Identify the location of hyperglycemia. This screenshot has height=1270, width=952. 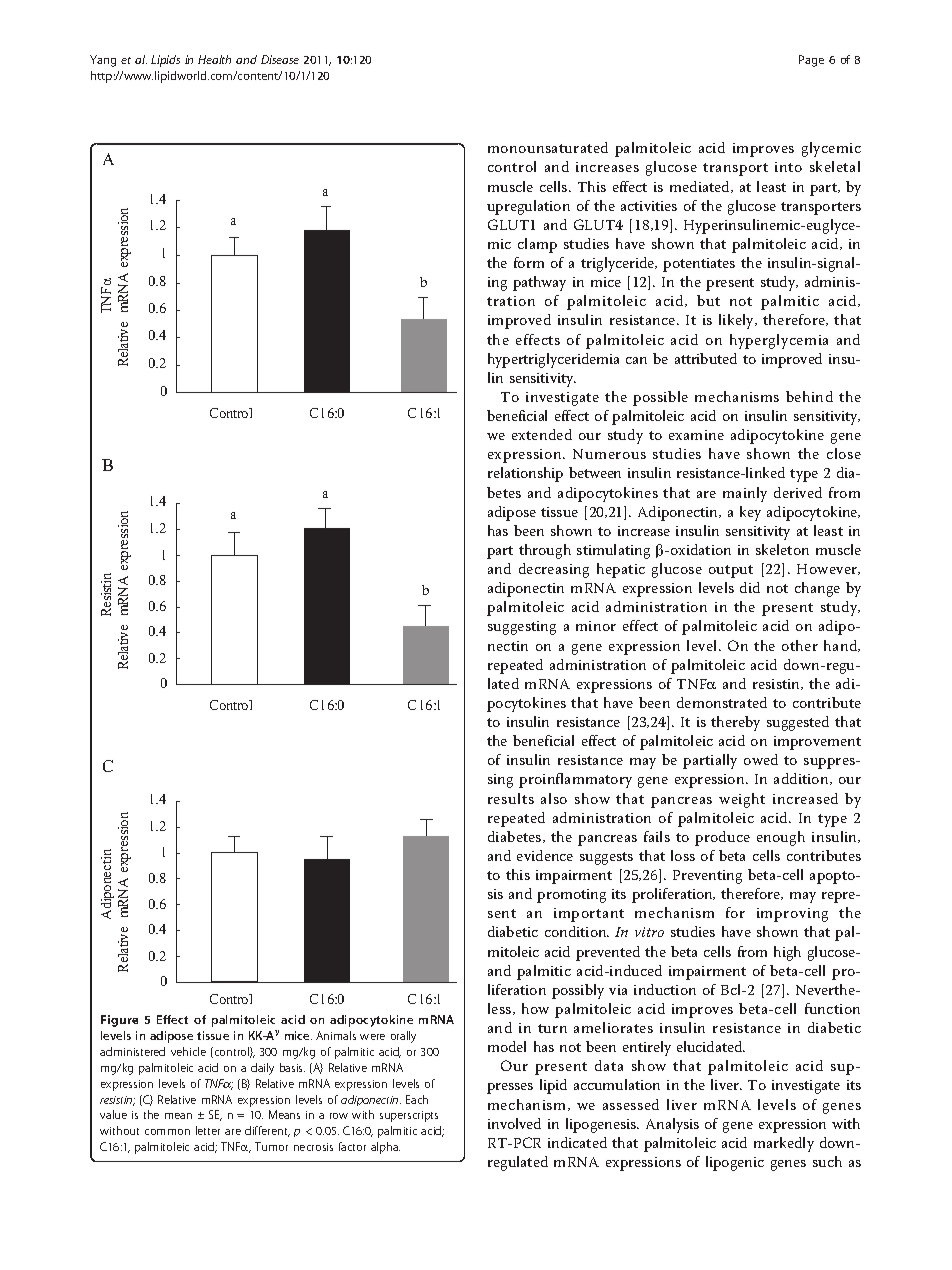
(779, 341).
